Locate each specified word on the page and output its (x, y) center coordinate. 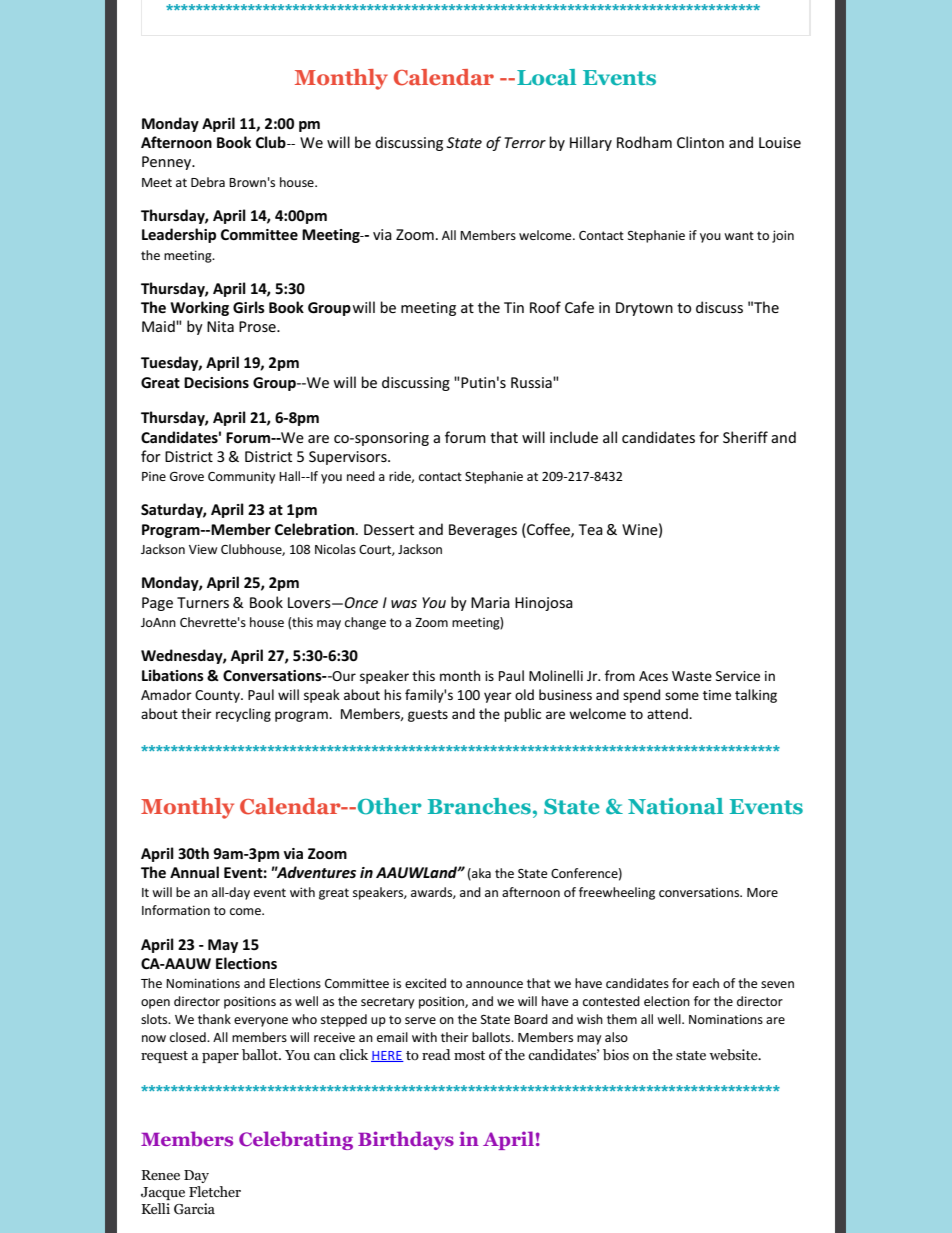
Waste (692, 676)
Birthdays (406, 1140)
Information (176, 910)
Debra (208, 182)
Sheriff (745, 437)
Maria (490, 602)
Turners (203, 602)
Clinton (700, 142)
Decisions (216, 382)
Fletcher (215, 1191)
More (762, 892)
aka (480, 874)
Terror (525, 142)
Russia (532, 382)
